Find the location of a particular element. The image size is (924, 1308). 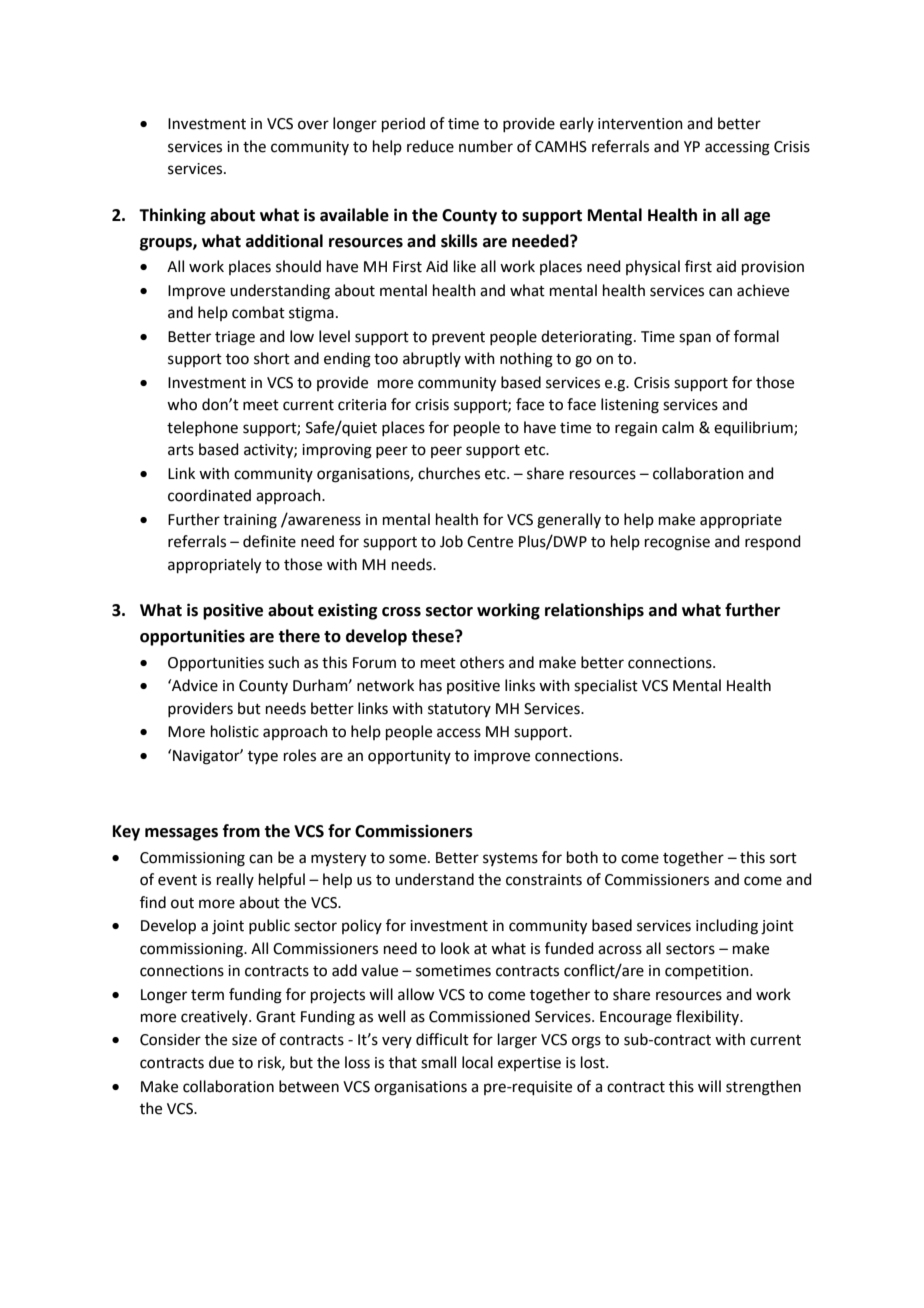

who is located at coordinates (182, 404).
